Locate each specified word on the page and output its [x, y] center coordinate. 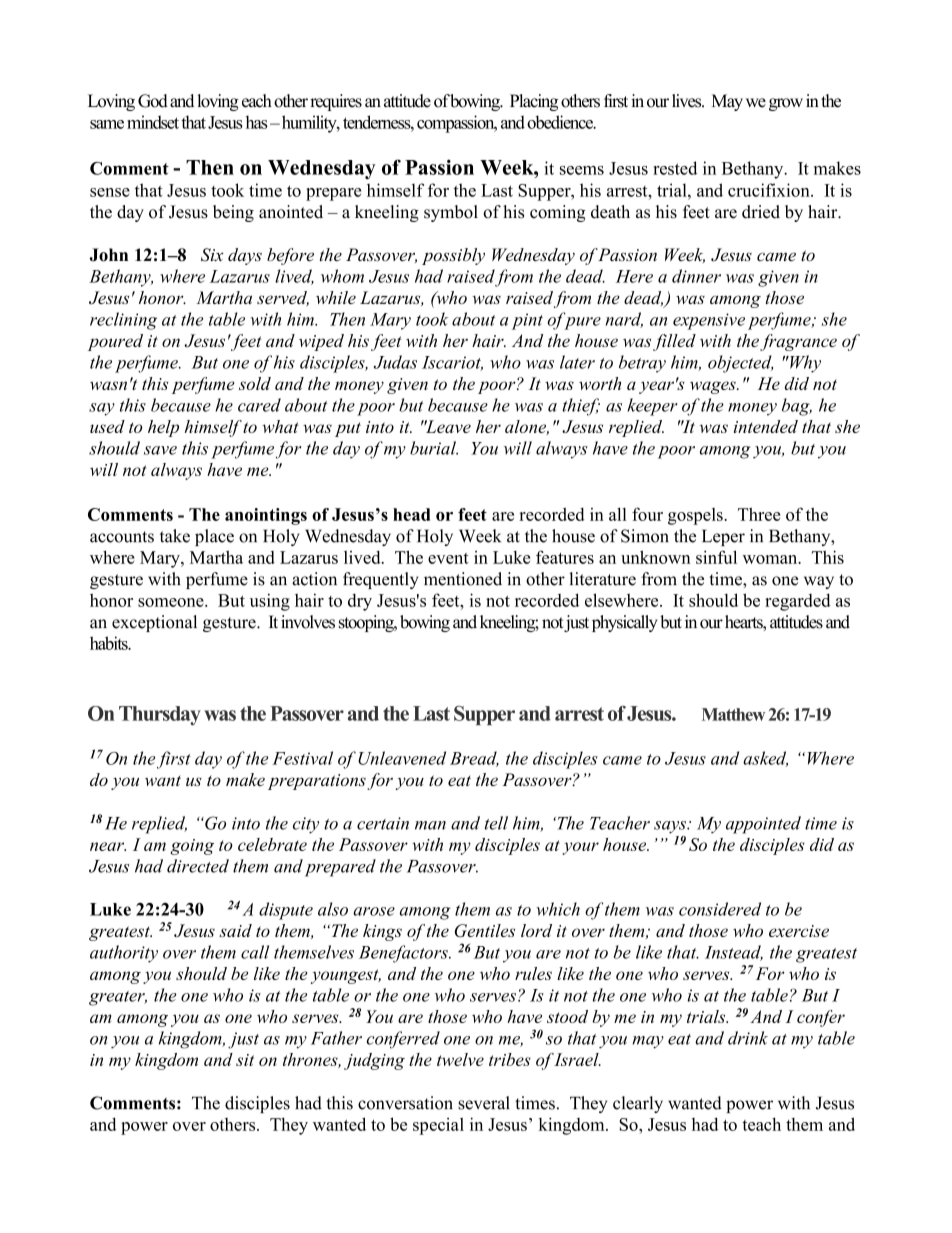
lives [688, 101]
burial [434, 448]
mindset [153, 122]
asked [765, 759]
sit [245, 1060]
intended [766, 426]
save [160, 450]
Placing [534, 102]
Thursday [160, 716]
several [484, 1103]
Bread [474, 759]
